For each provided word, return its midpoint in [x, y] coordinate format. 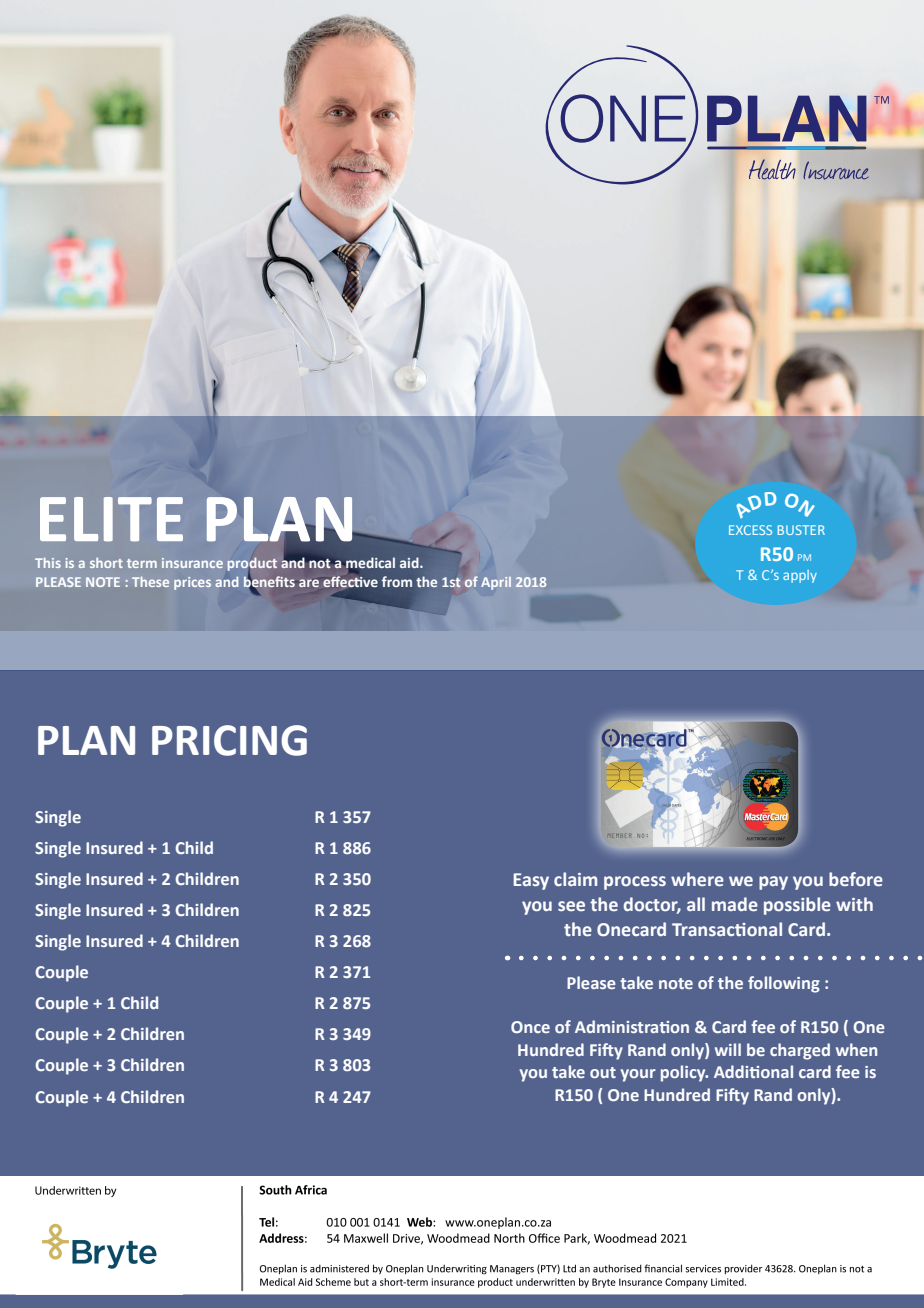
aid [410, 562]
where [697, 879]
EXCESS [750, 530]
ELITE [111, 519]
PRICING [229, 740]
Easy [531, 881]
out [603, 1072]
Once [530, 1027]
